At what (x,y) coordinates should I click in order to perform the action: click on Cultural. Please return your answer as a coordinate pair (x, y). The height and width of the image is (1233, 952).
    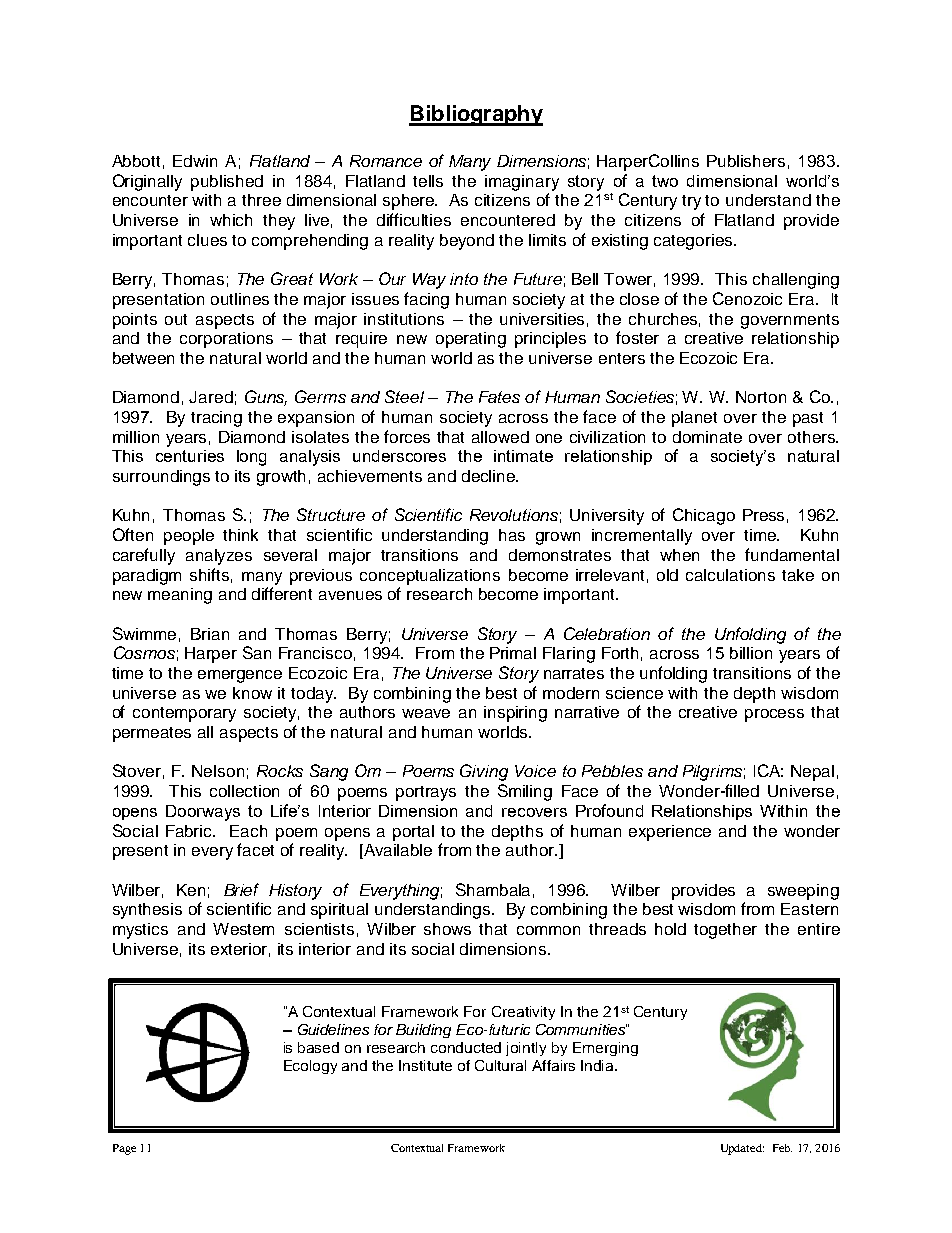
    Looking at the image, I should click on (500, 1065).
